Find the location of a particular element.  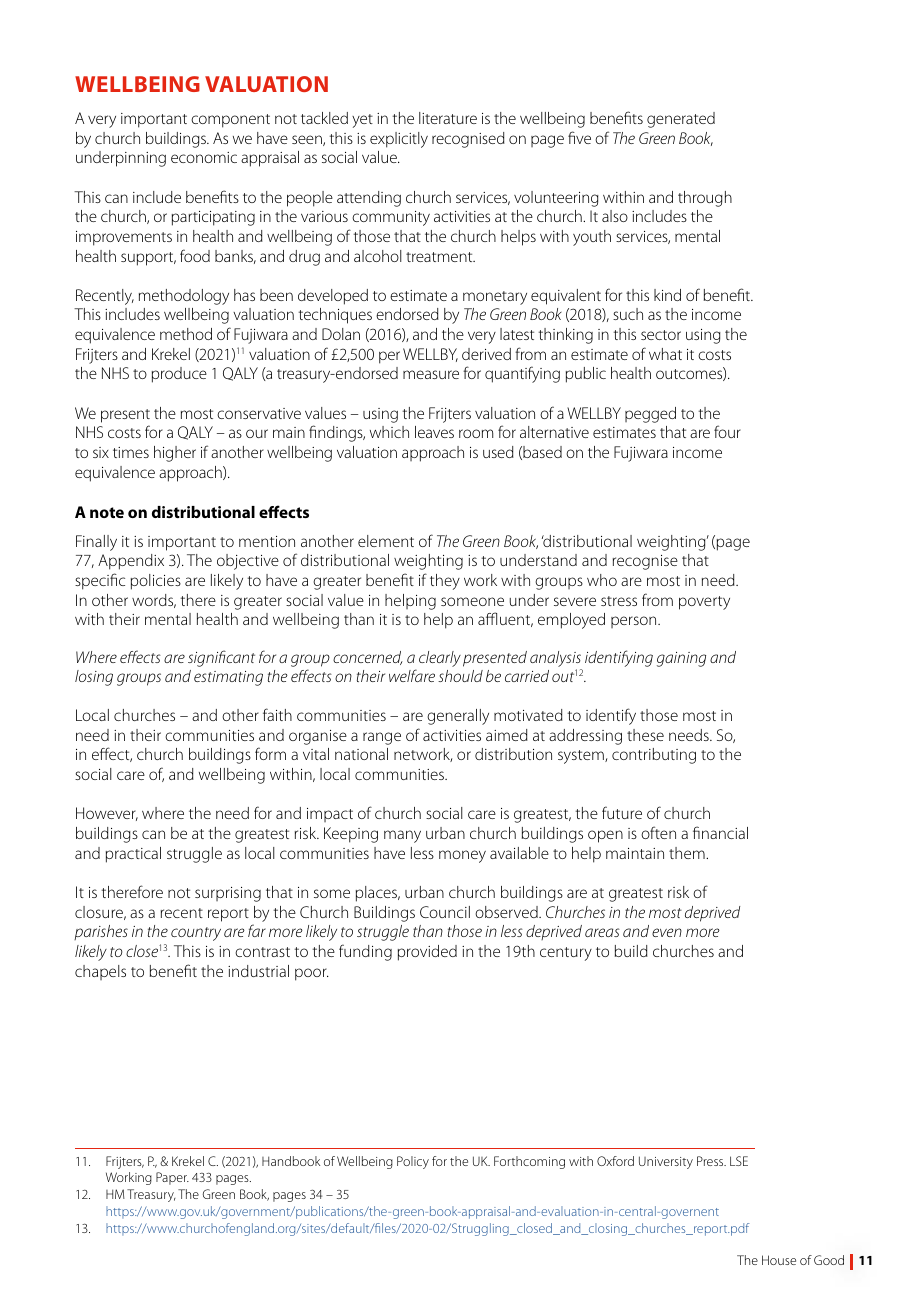

estimating is located at coordinates (228, 678).
